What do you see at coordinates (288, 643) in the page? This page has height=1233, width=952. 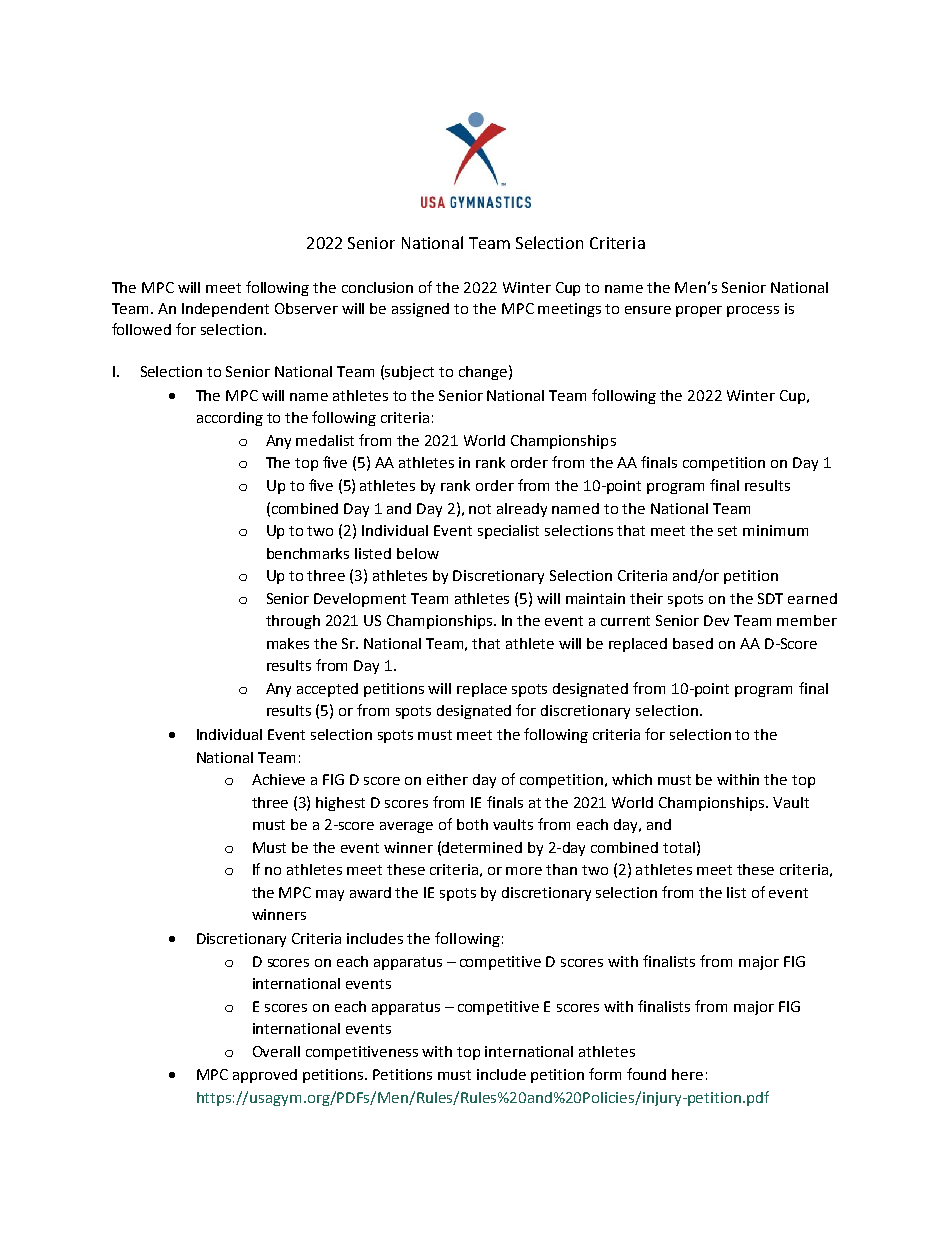 I see `makes` at bounding box center [288, 643].
